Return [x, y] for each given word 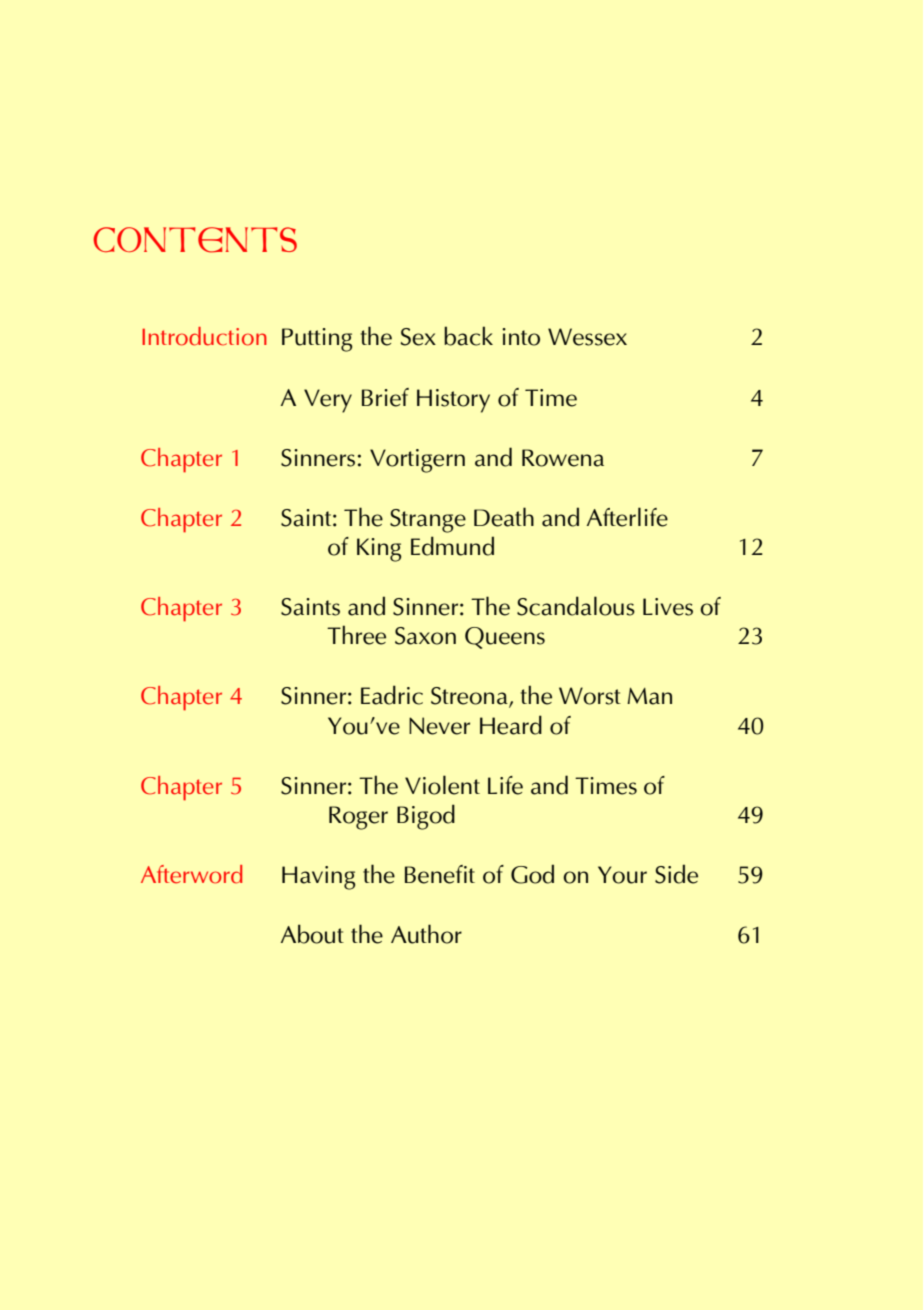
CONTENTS [195, 240]
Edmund [452, 546]
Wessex [587, 337]
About [312, 934]
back [468, 336]
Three [356, 635]
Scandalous [576, 606]
